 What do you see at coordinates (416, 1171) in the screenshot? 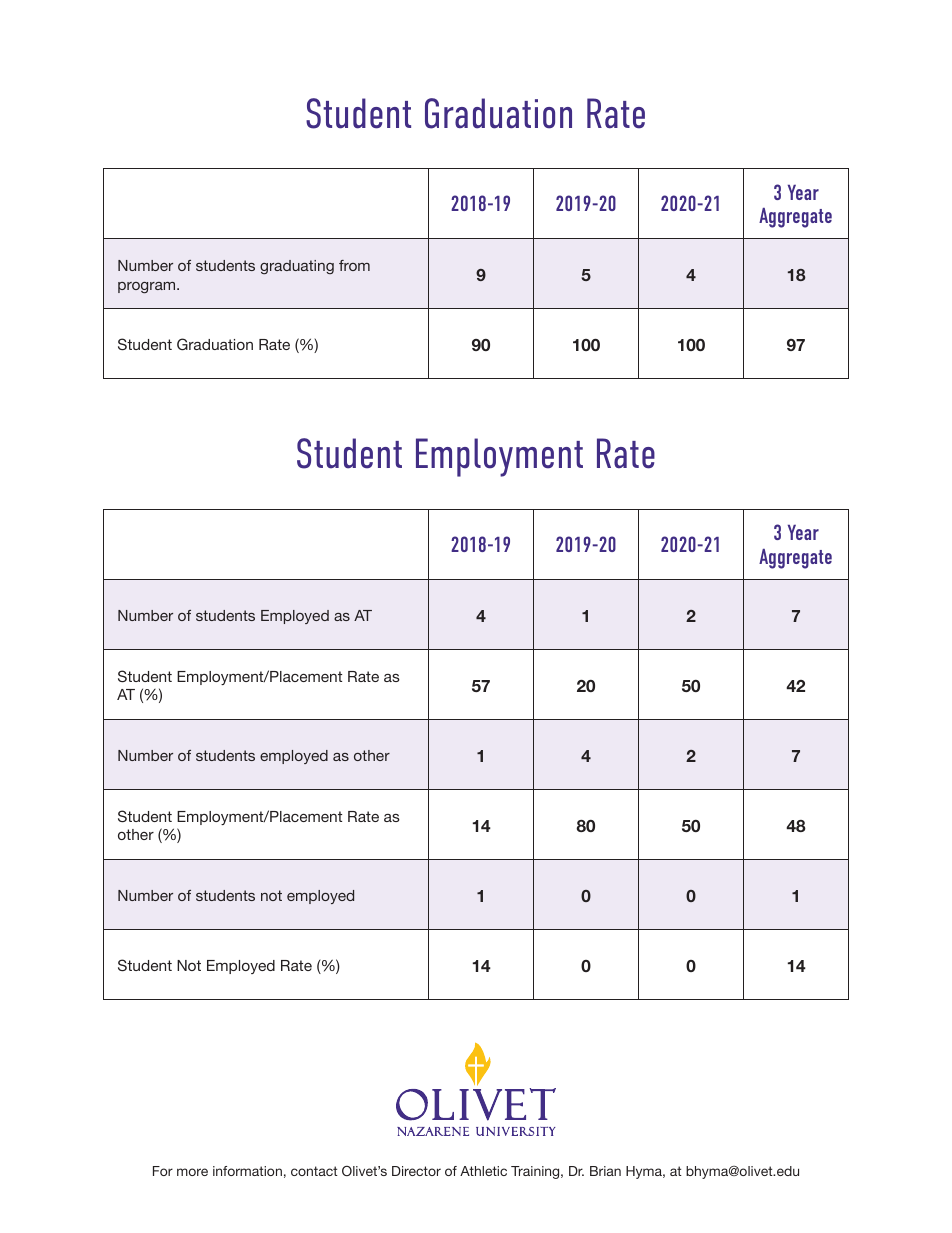
I see `Director` at bounding box center [416, 1171].
